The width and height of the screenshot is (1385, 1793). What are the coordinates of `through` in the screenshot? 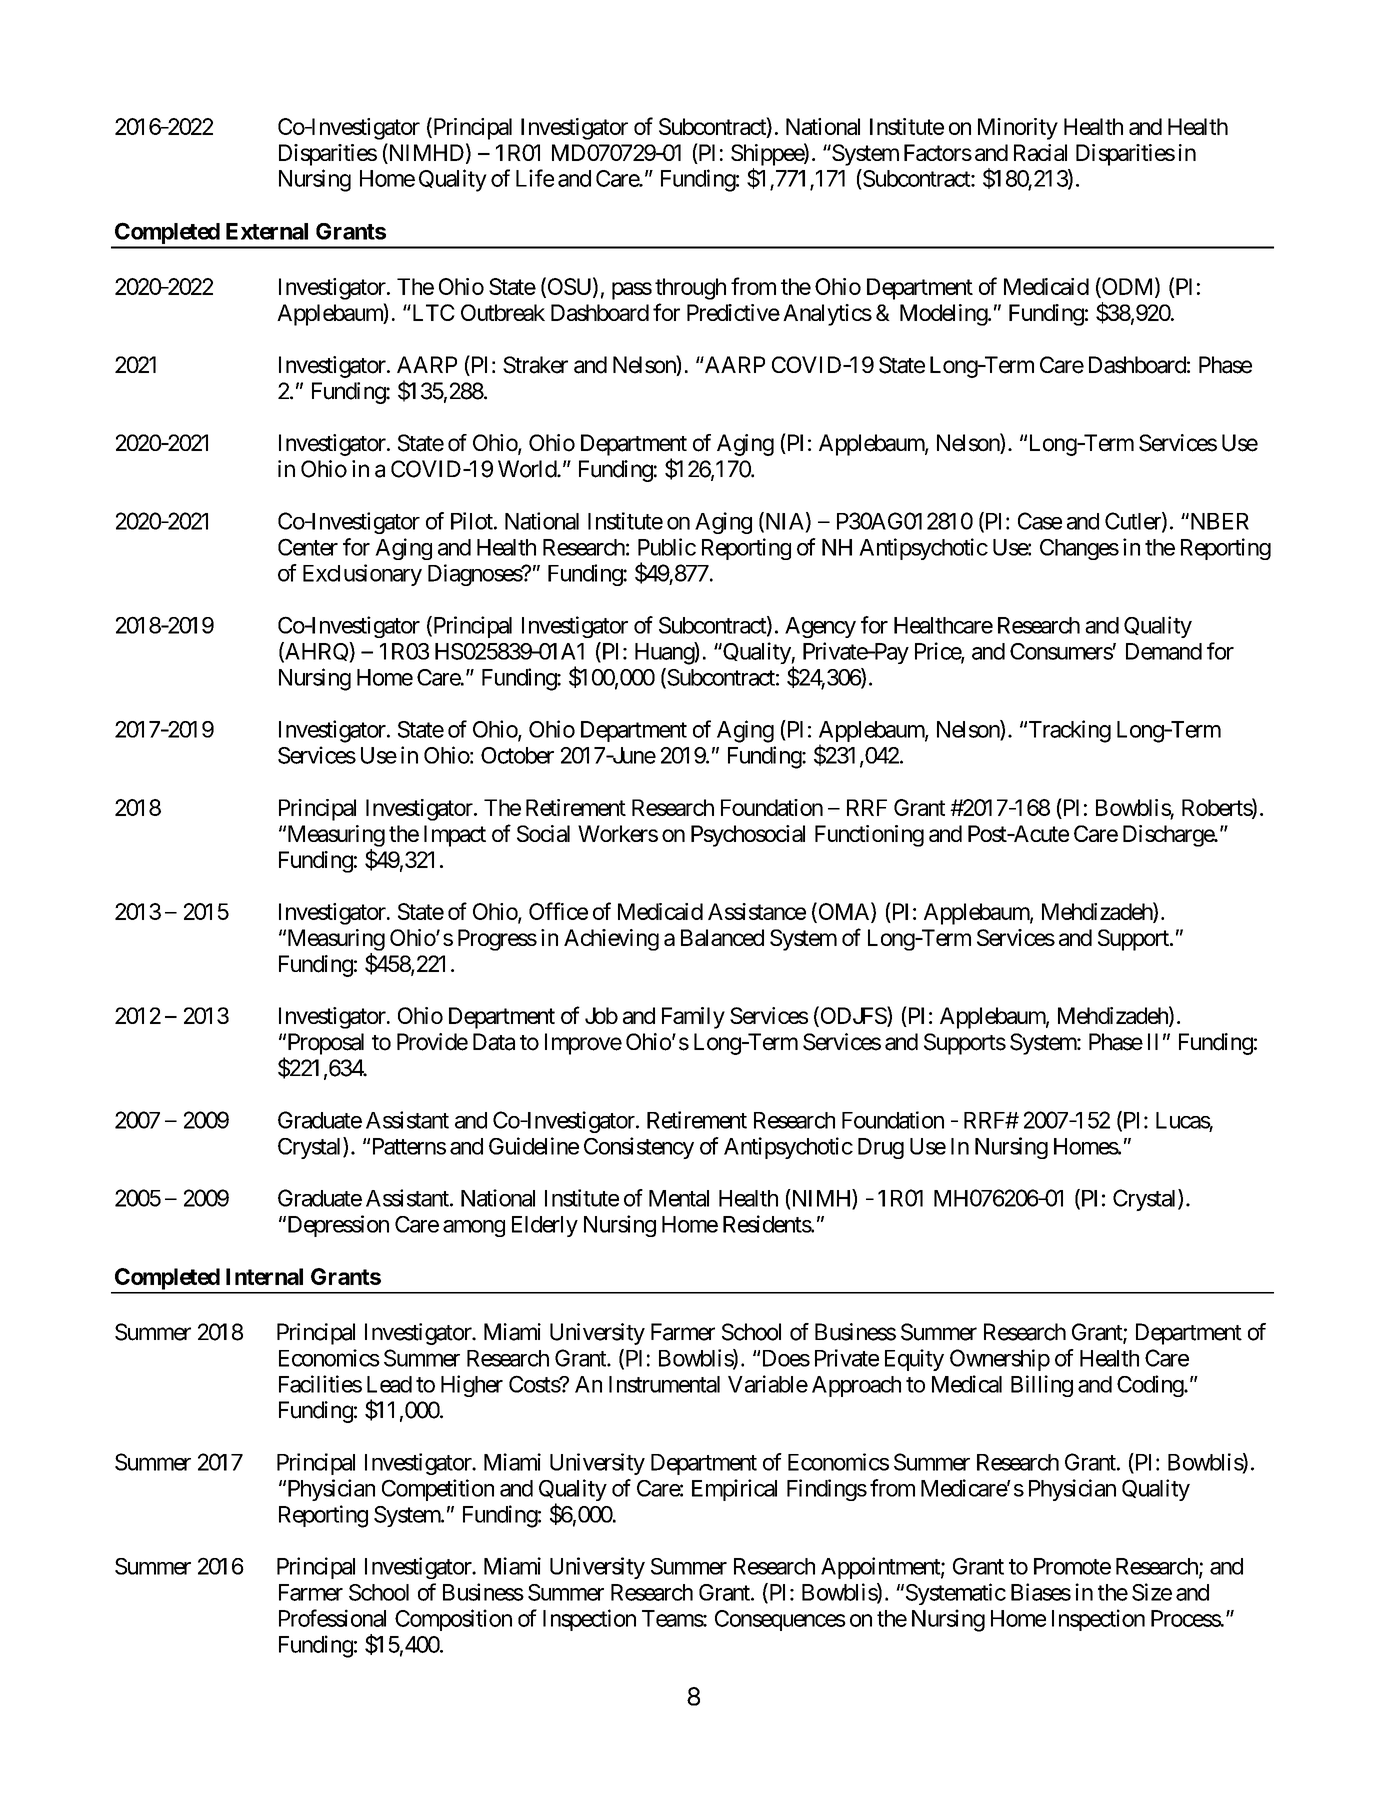 It's located at (690, 289).
